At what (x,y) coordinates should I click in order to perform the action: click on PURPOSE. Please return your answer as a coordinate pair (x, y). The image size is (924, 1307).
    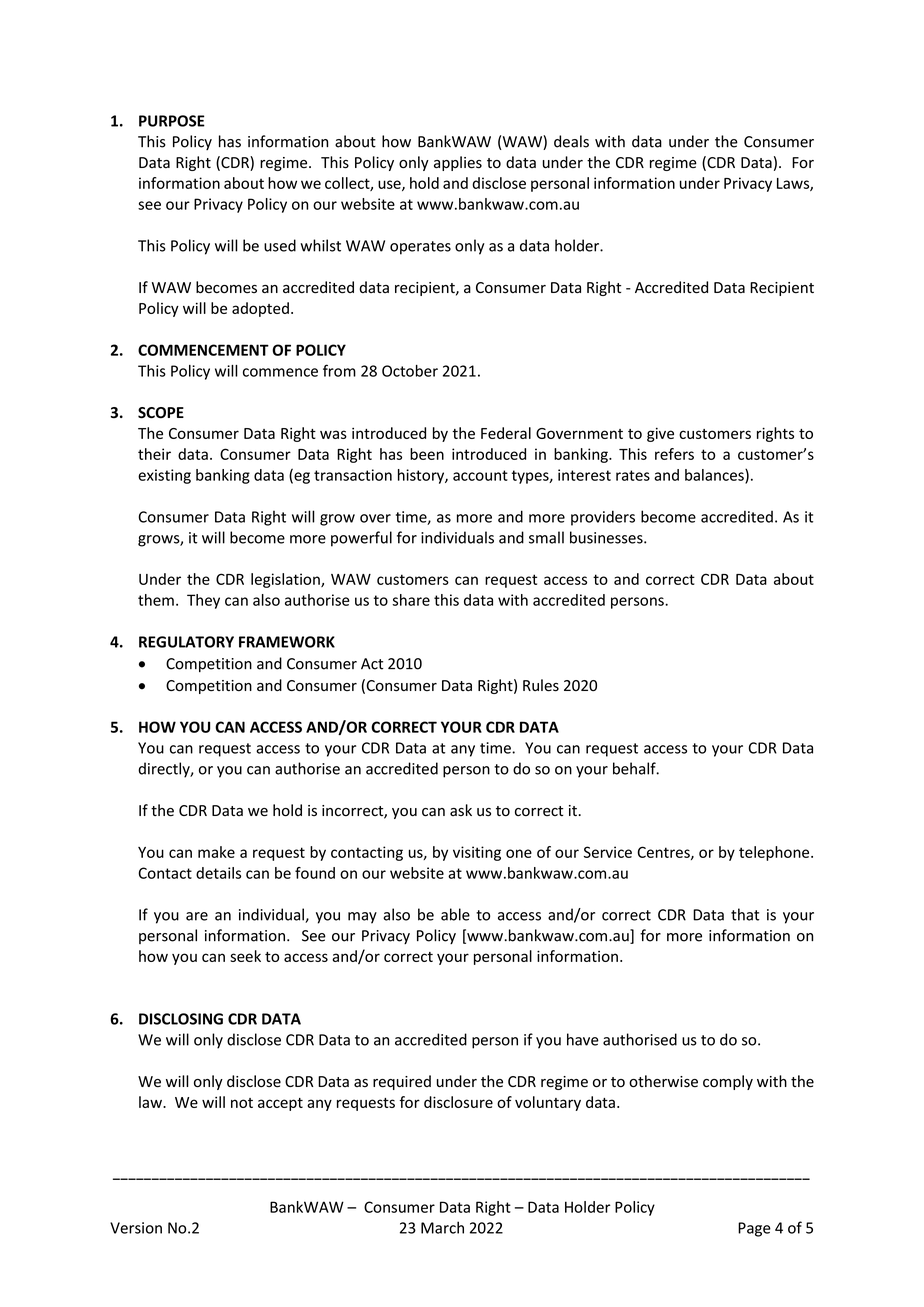
    Looking at the image, I should click on (172, 121).
